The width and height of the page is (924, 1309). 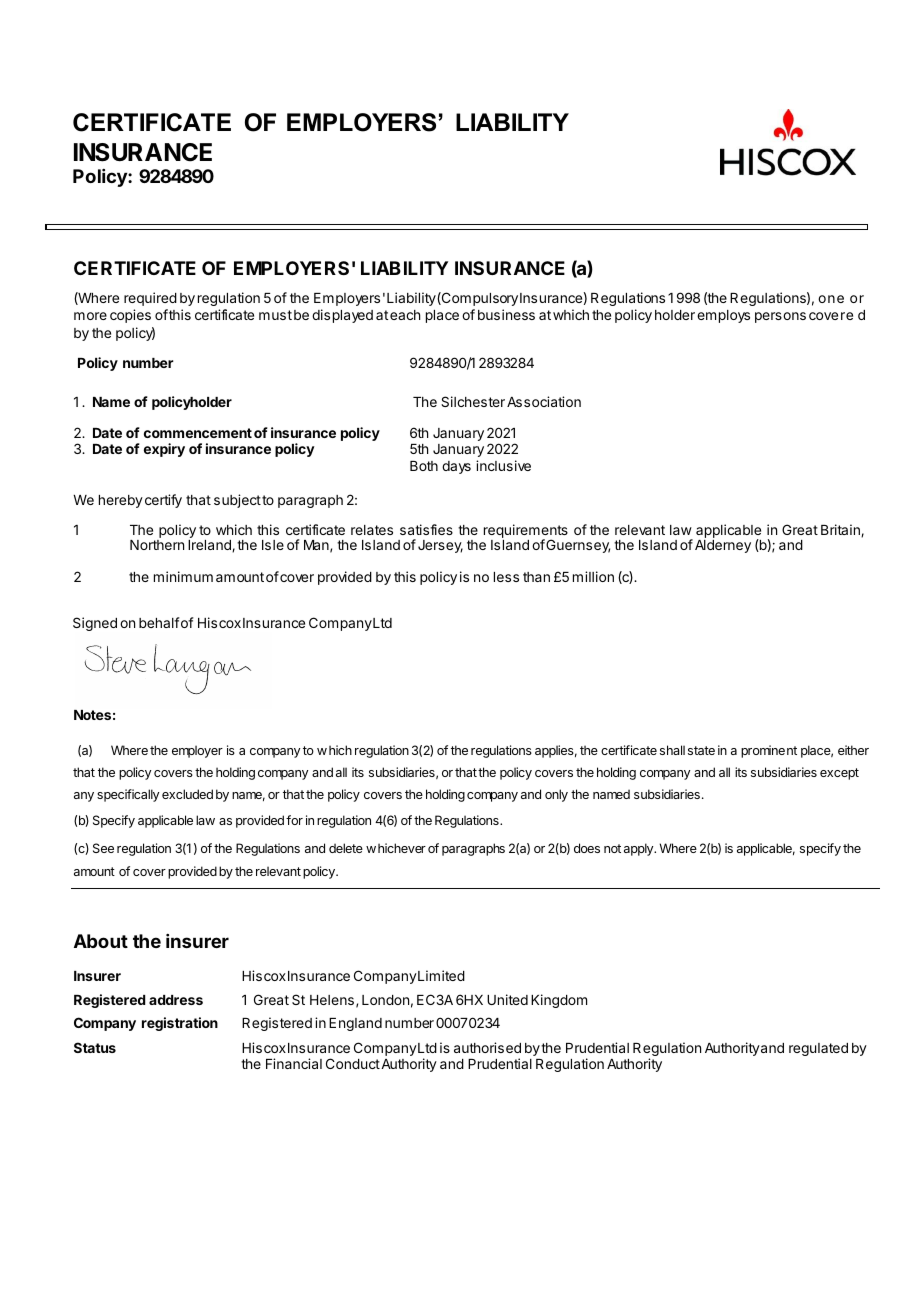 I want to click on except, so click(x=839, y=774).
